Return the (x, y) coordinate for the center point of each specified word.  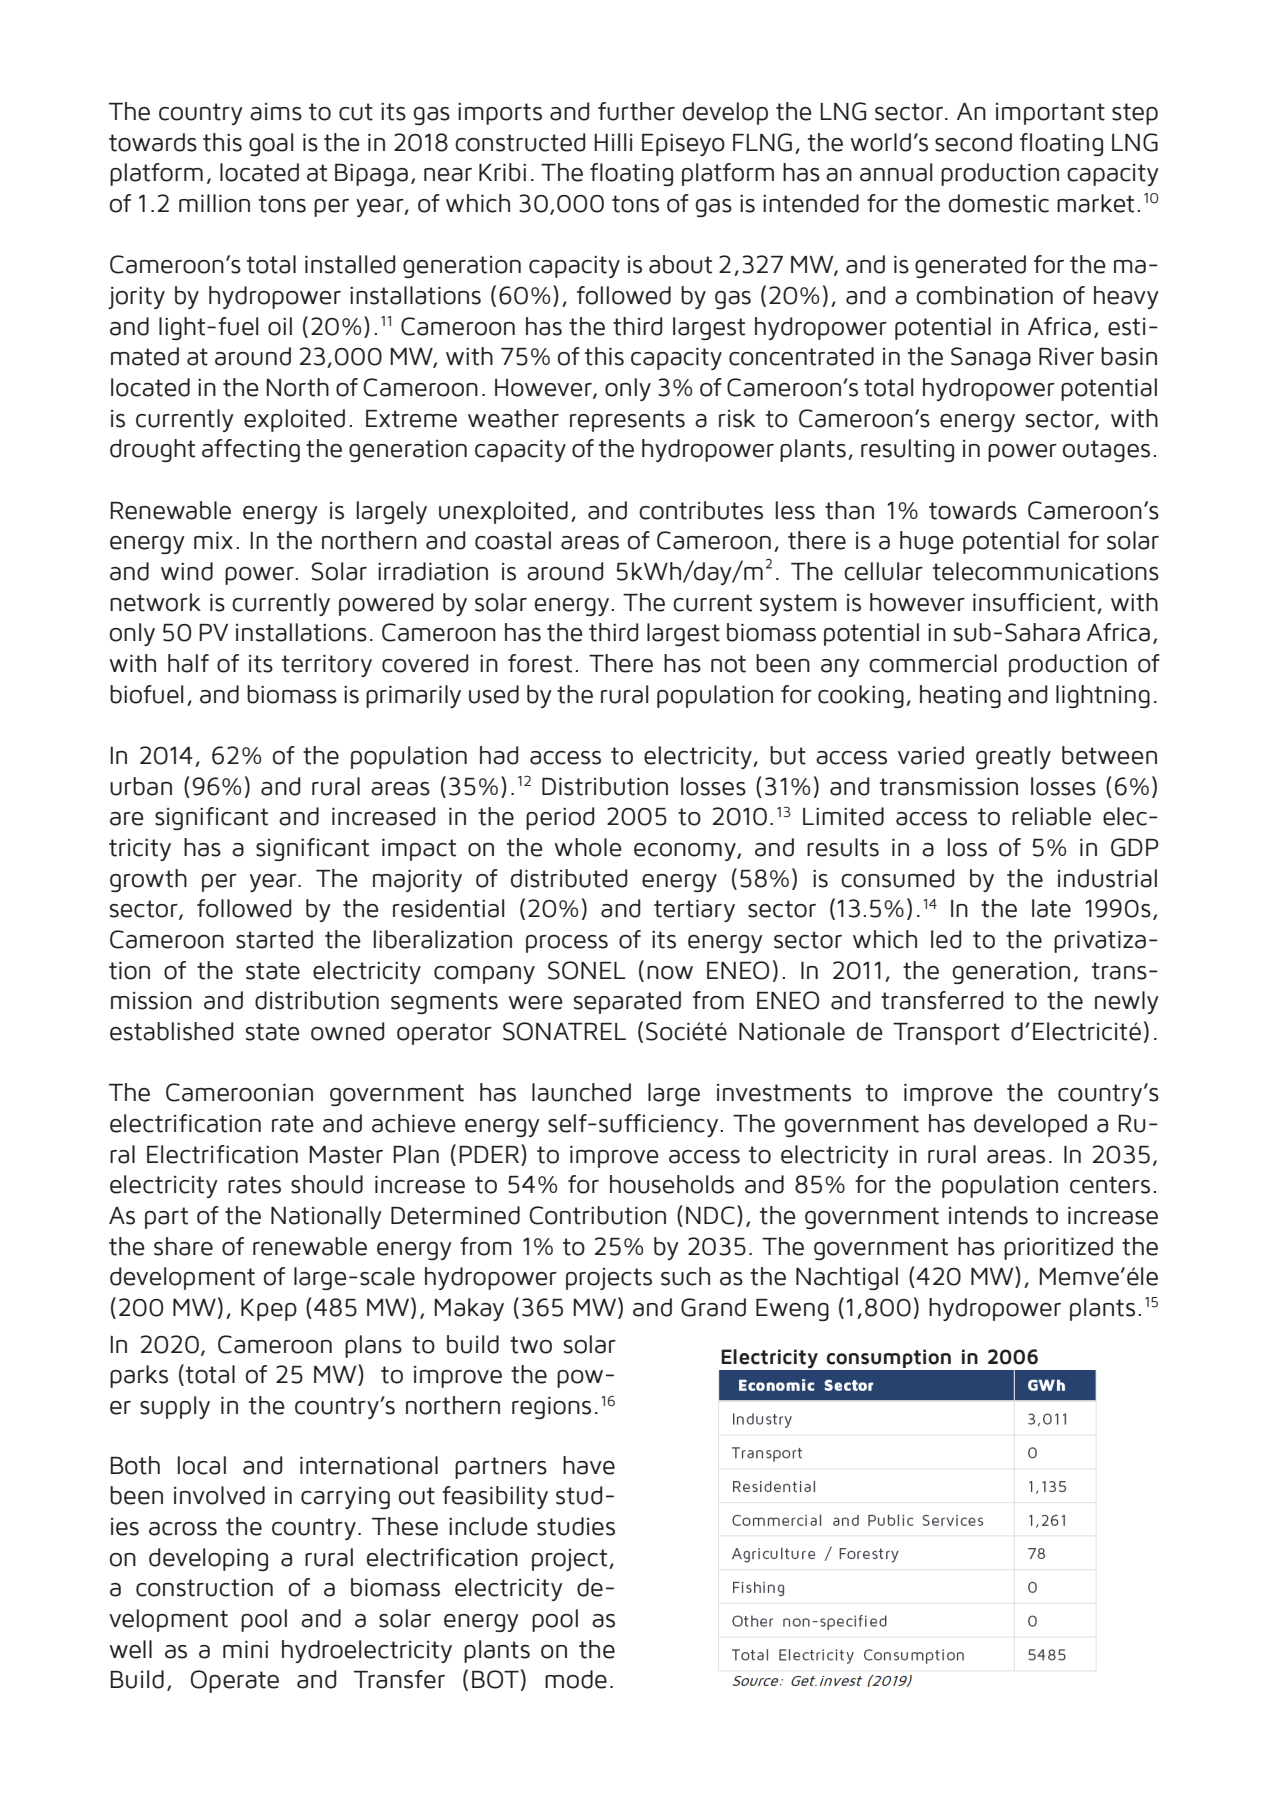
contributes (701, 510)
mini (245, 1649)
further (636, 111)
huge (927, 542)
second (973, 142)
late (1051, 908)
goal (271, 144)
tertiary (694, 911)
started (274, 939)
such (685, 1276)
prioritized (1058, 1248)
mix (213, 540)
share (183, 1246)
